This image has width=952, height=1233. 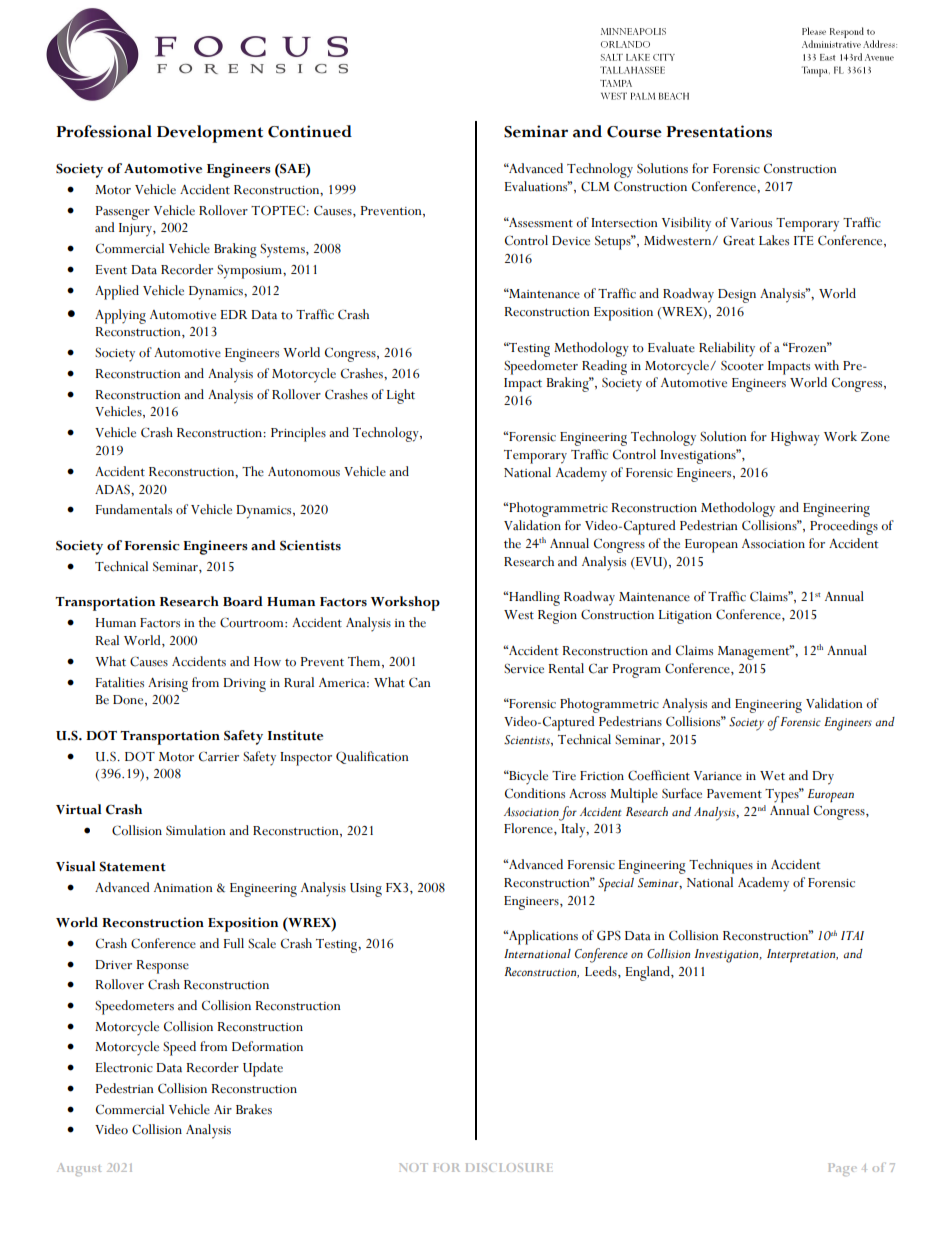 I want to click on Animation, so click(x=183, y=888).
